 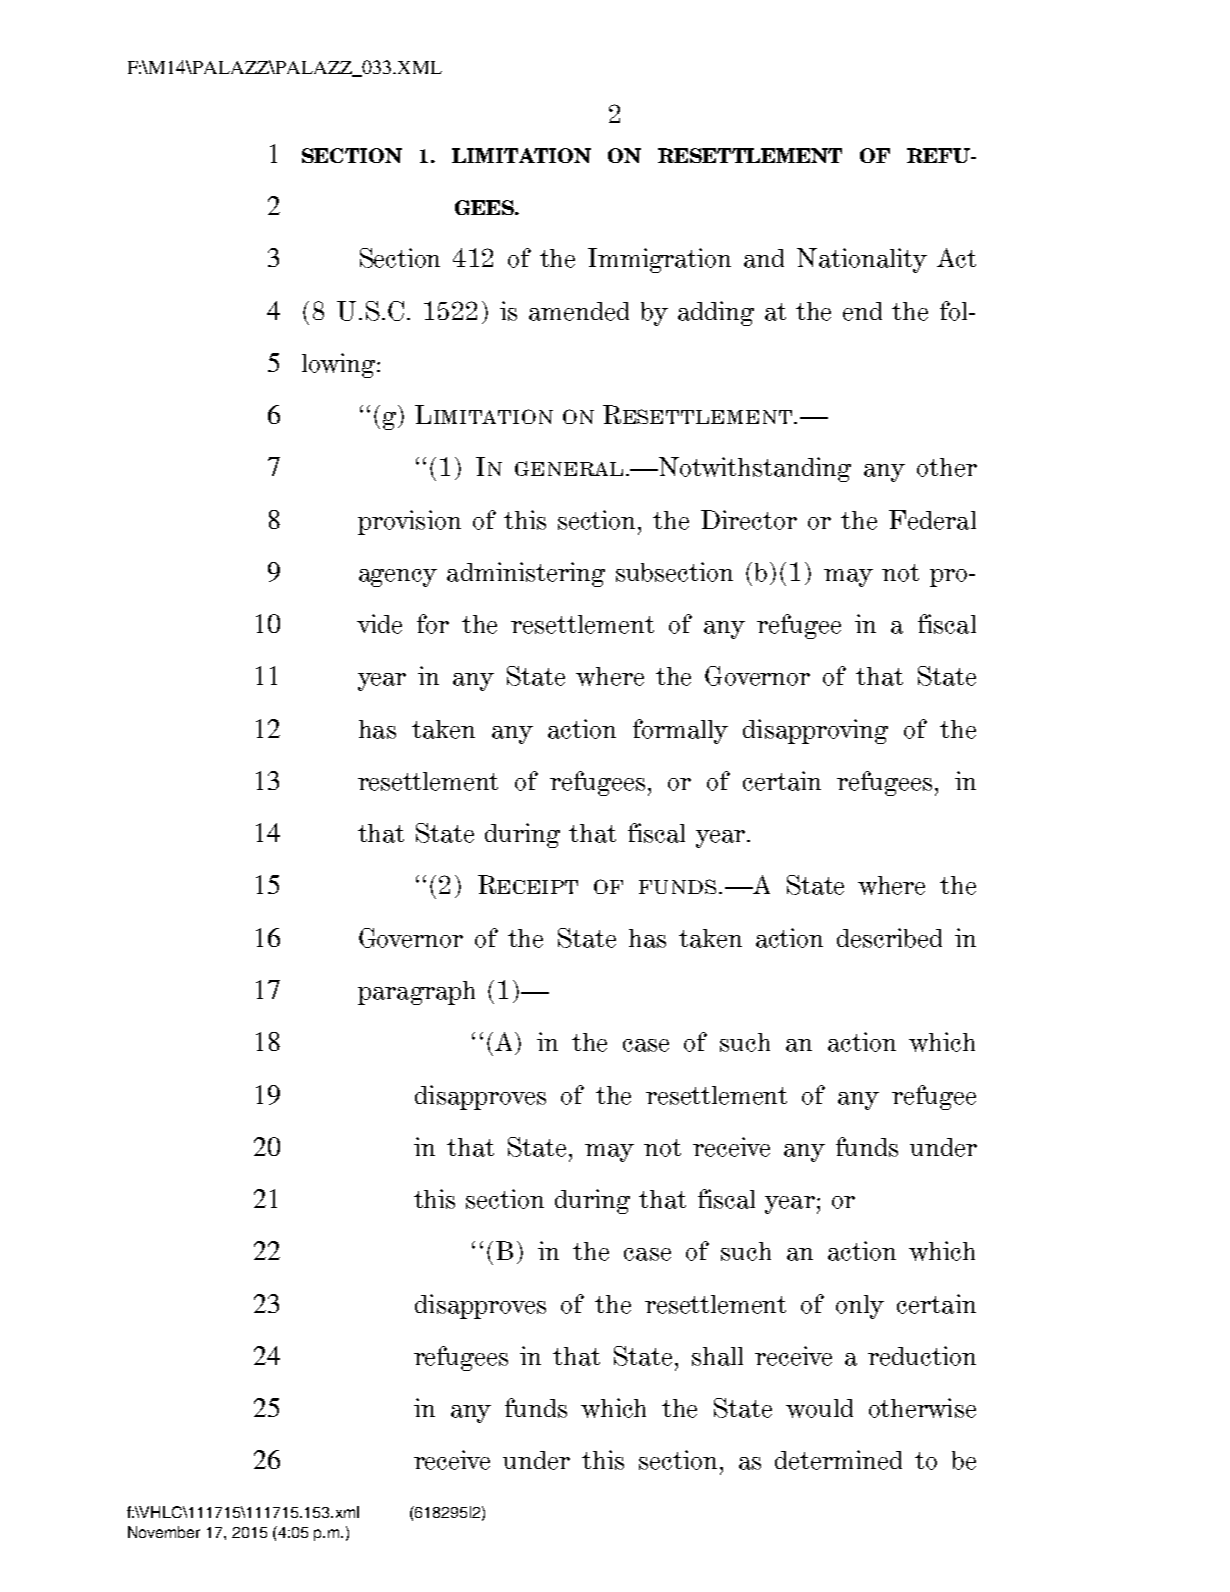 What do you see at coordinates (409, 522) in the screenshot?
I see `provision` at bounding box center [409, 522].
